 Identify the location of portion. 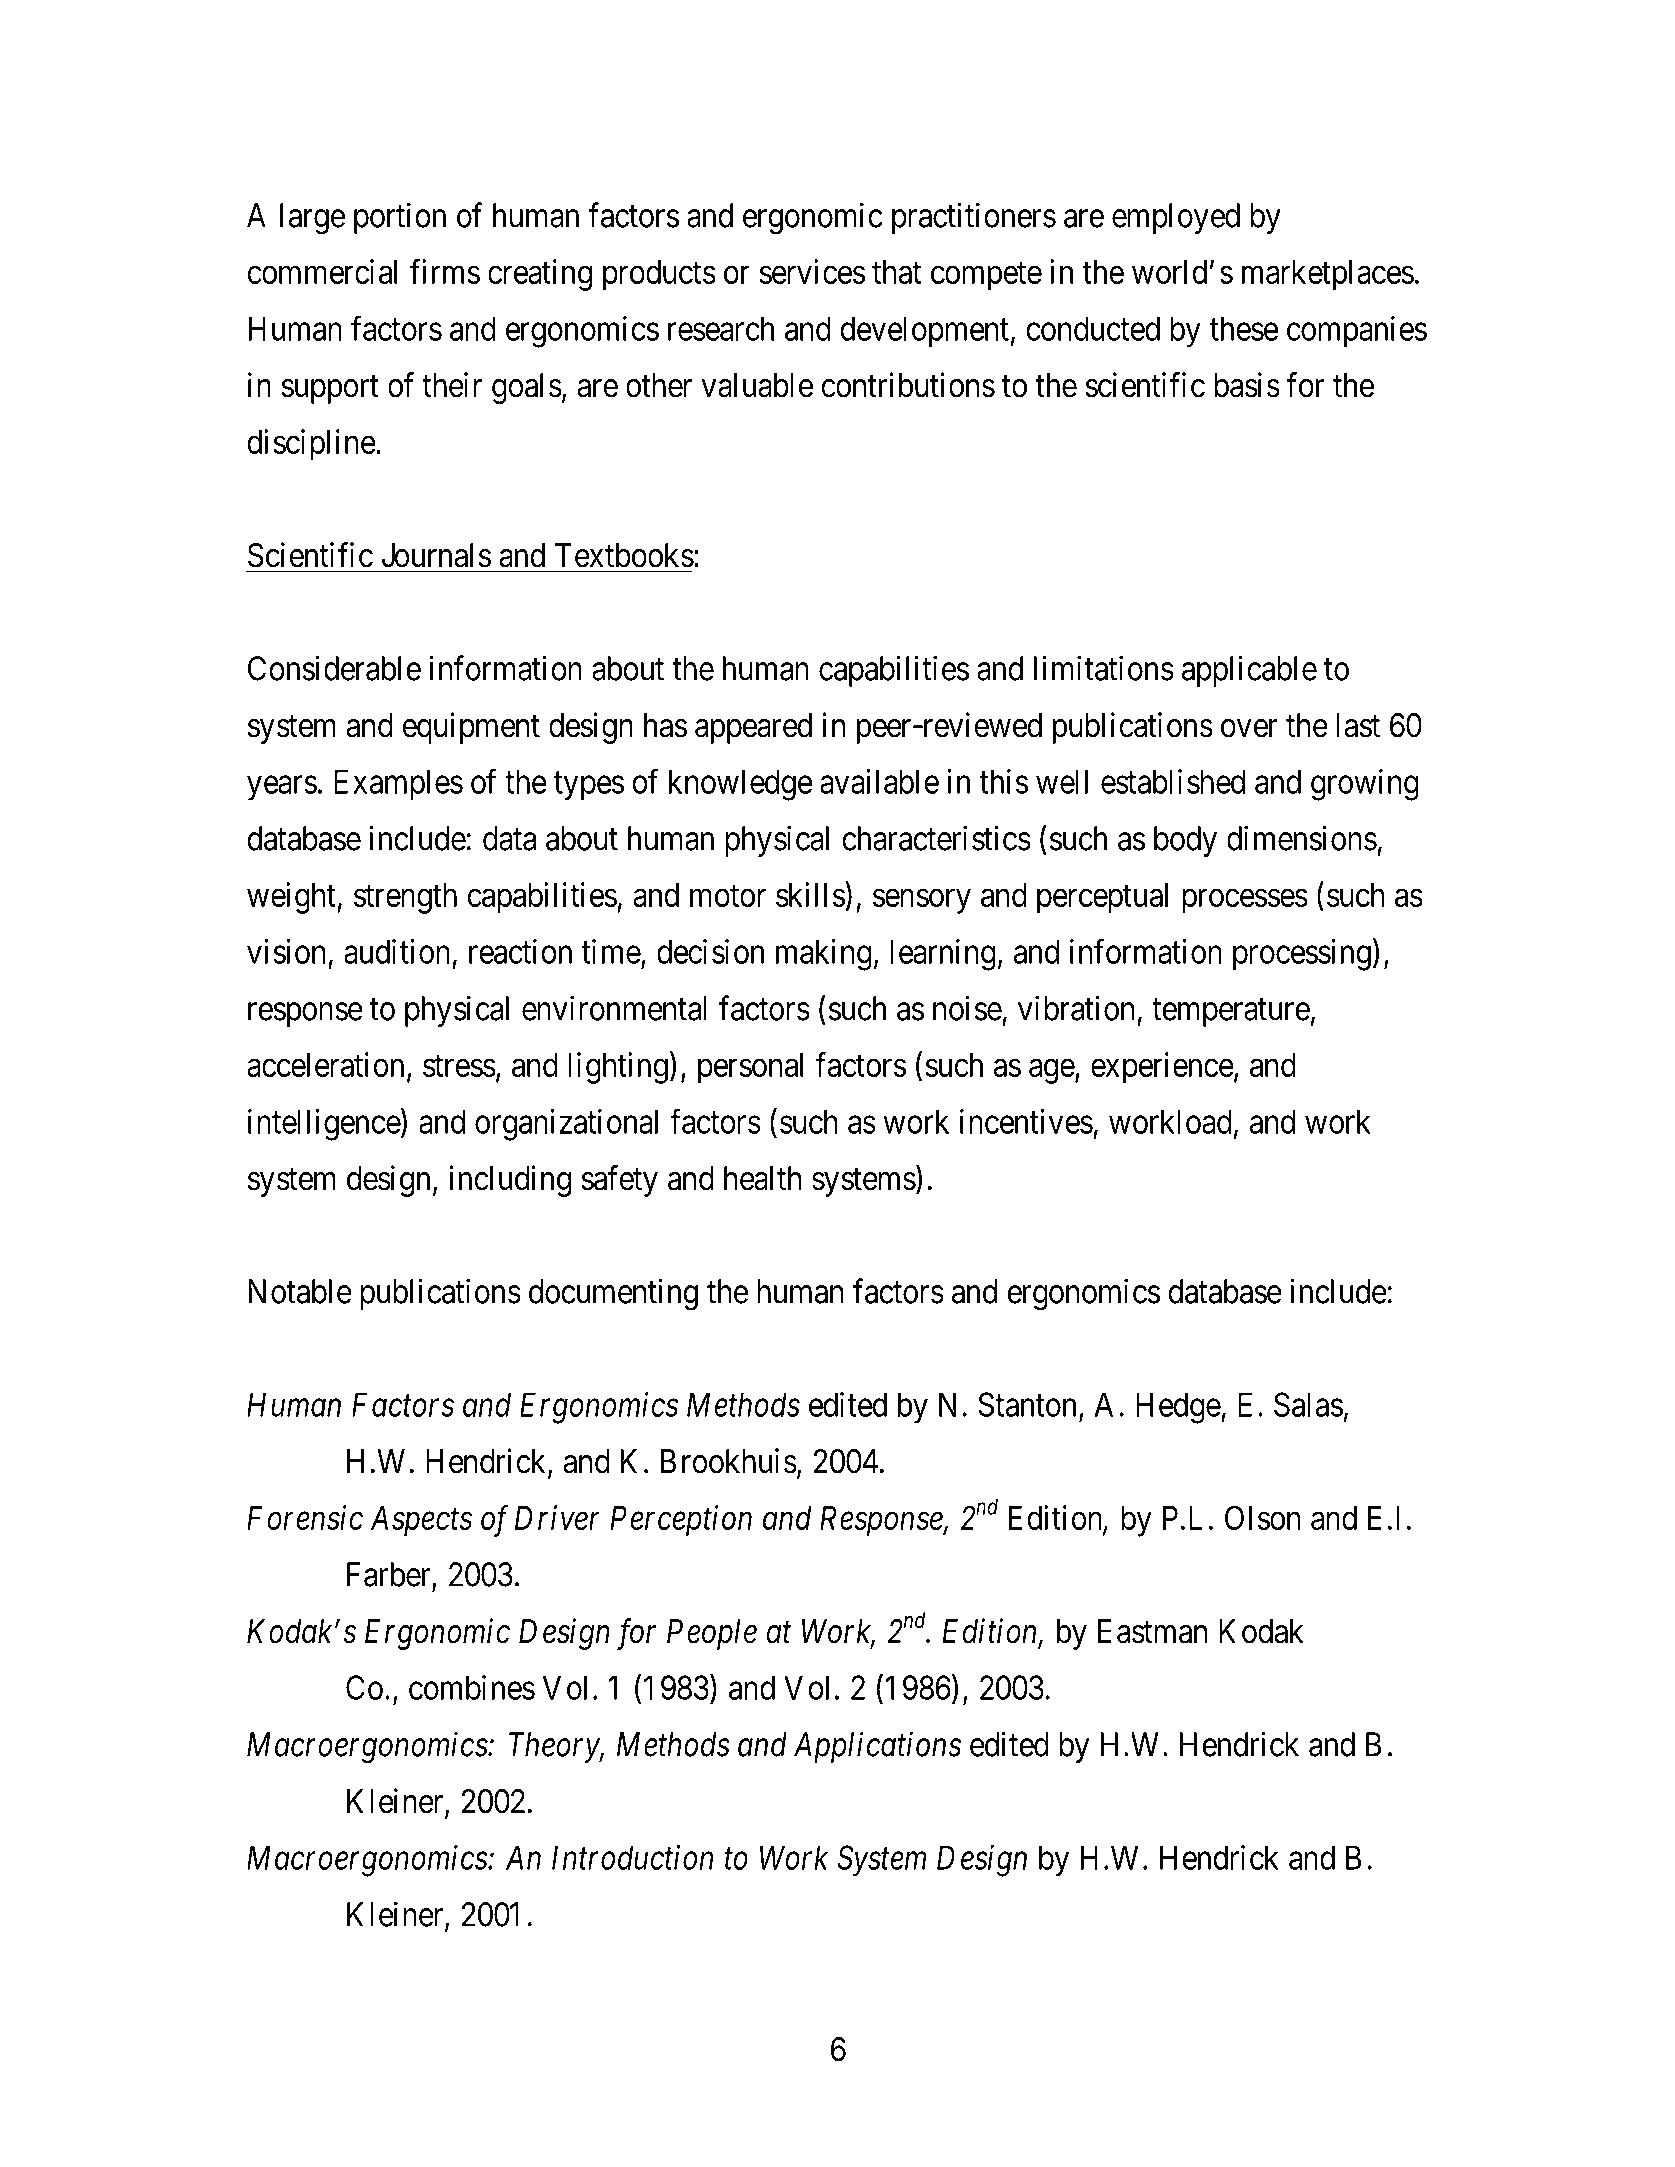
(400, 218).
